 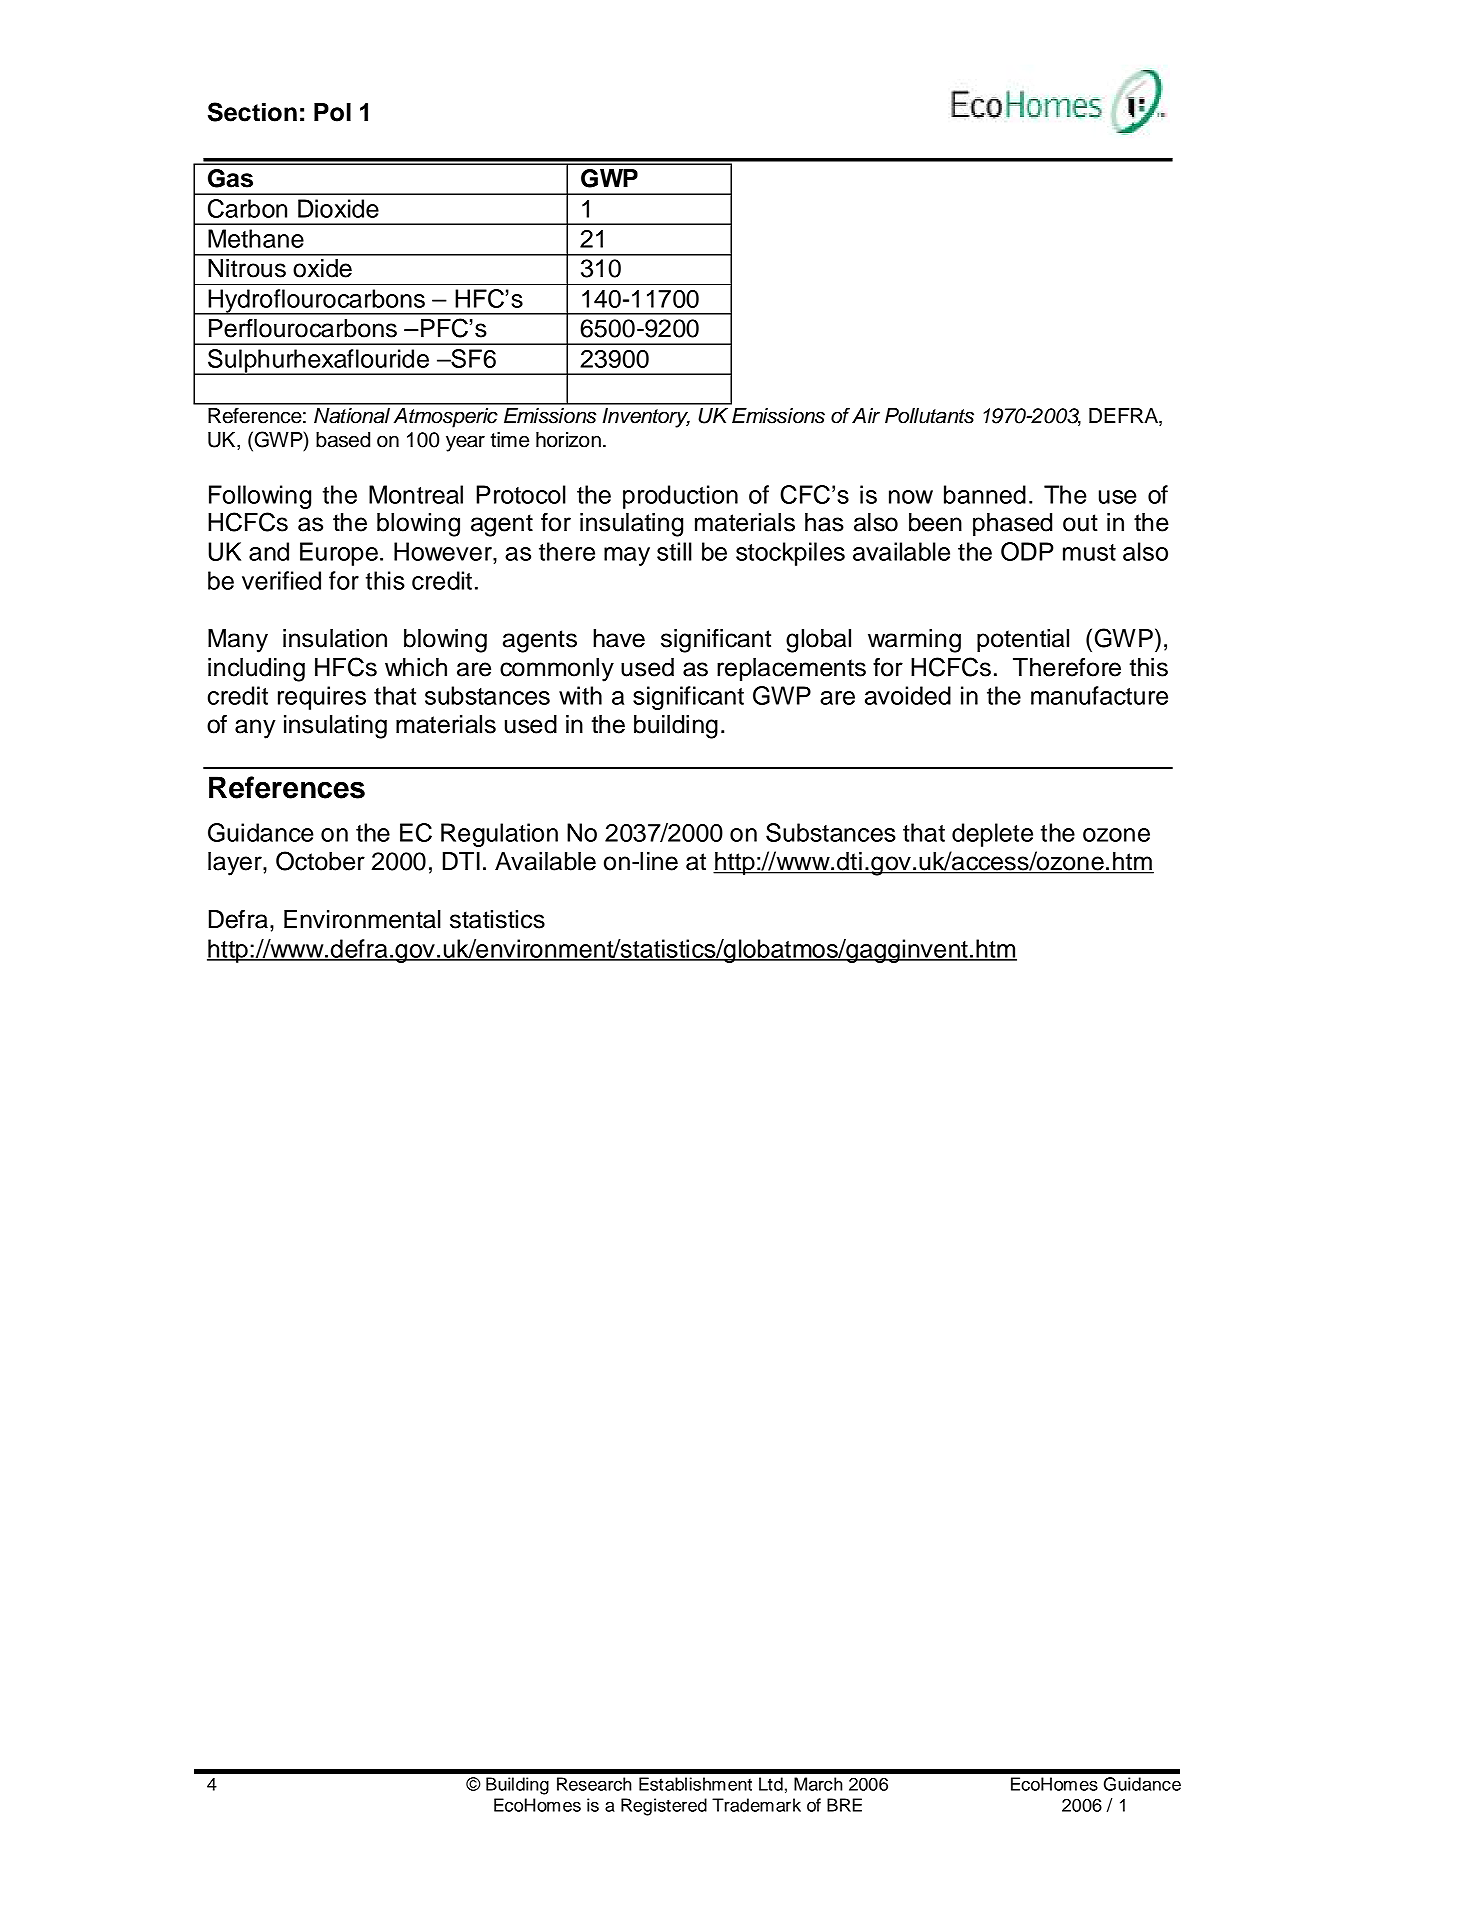 I want to click on Regulation, so click(x=499, y=835).
